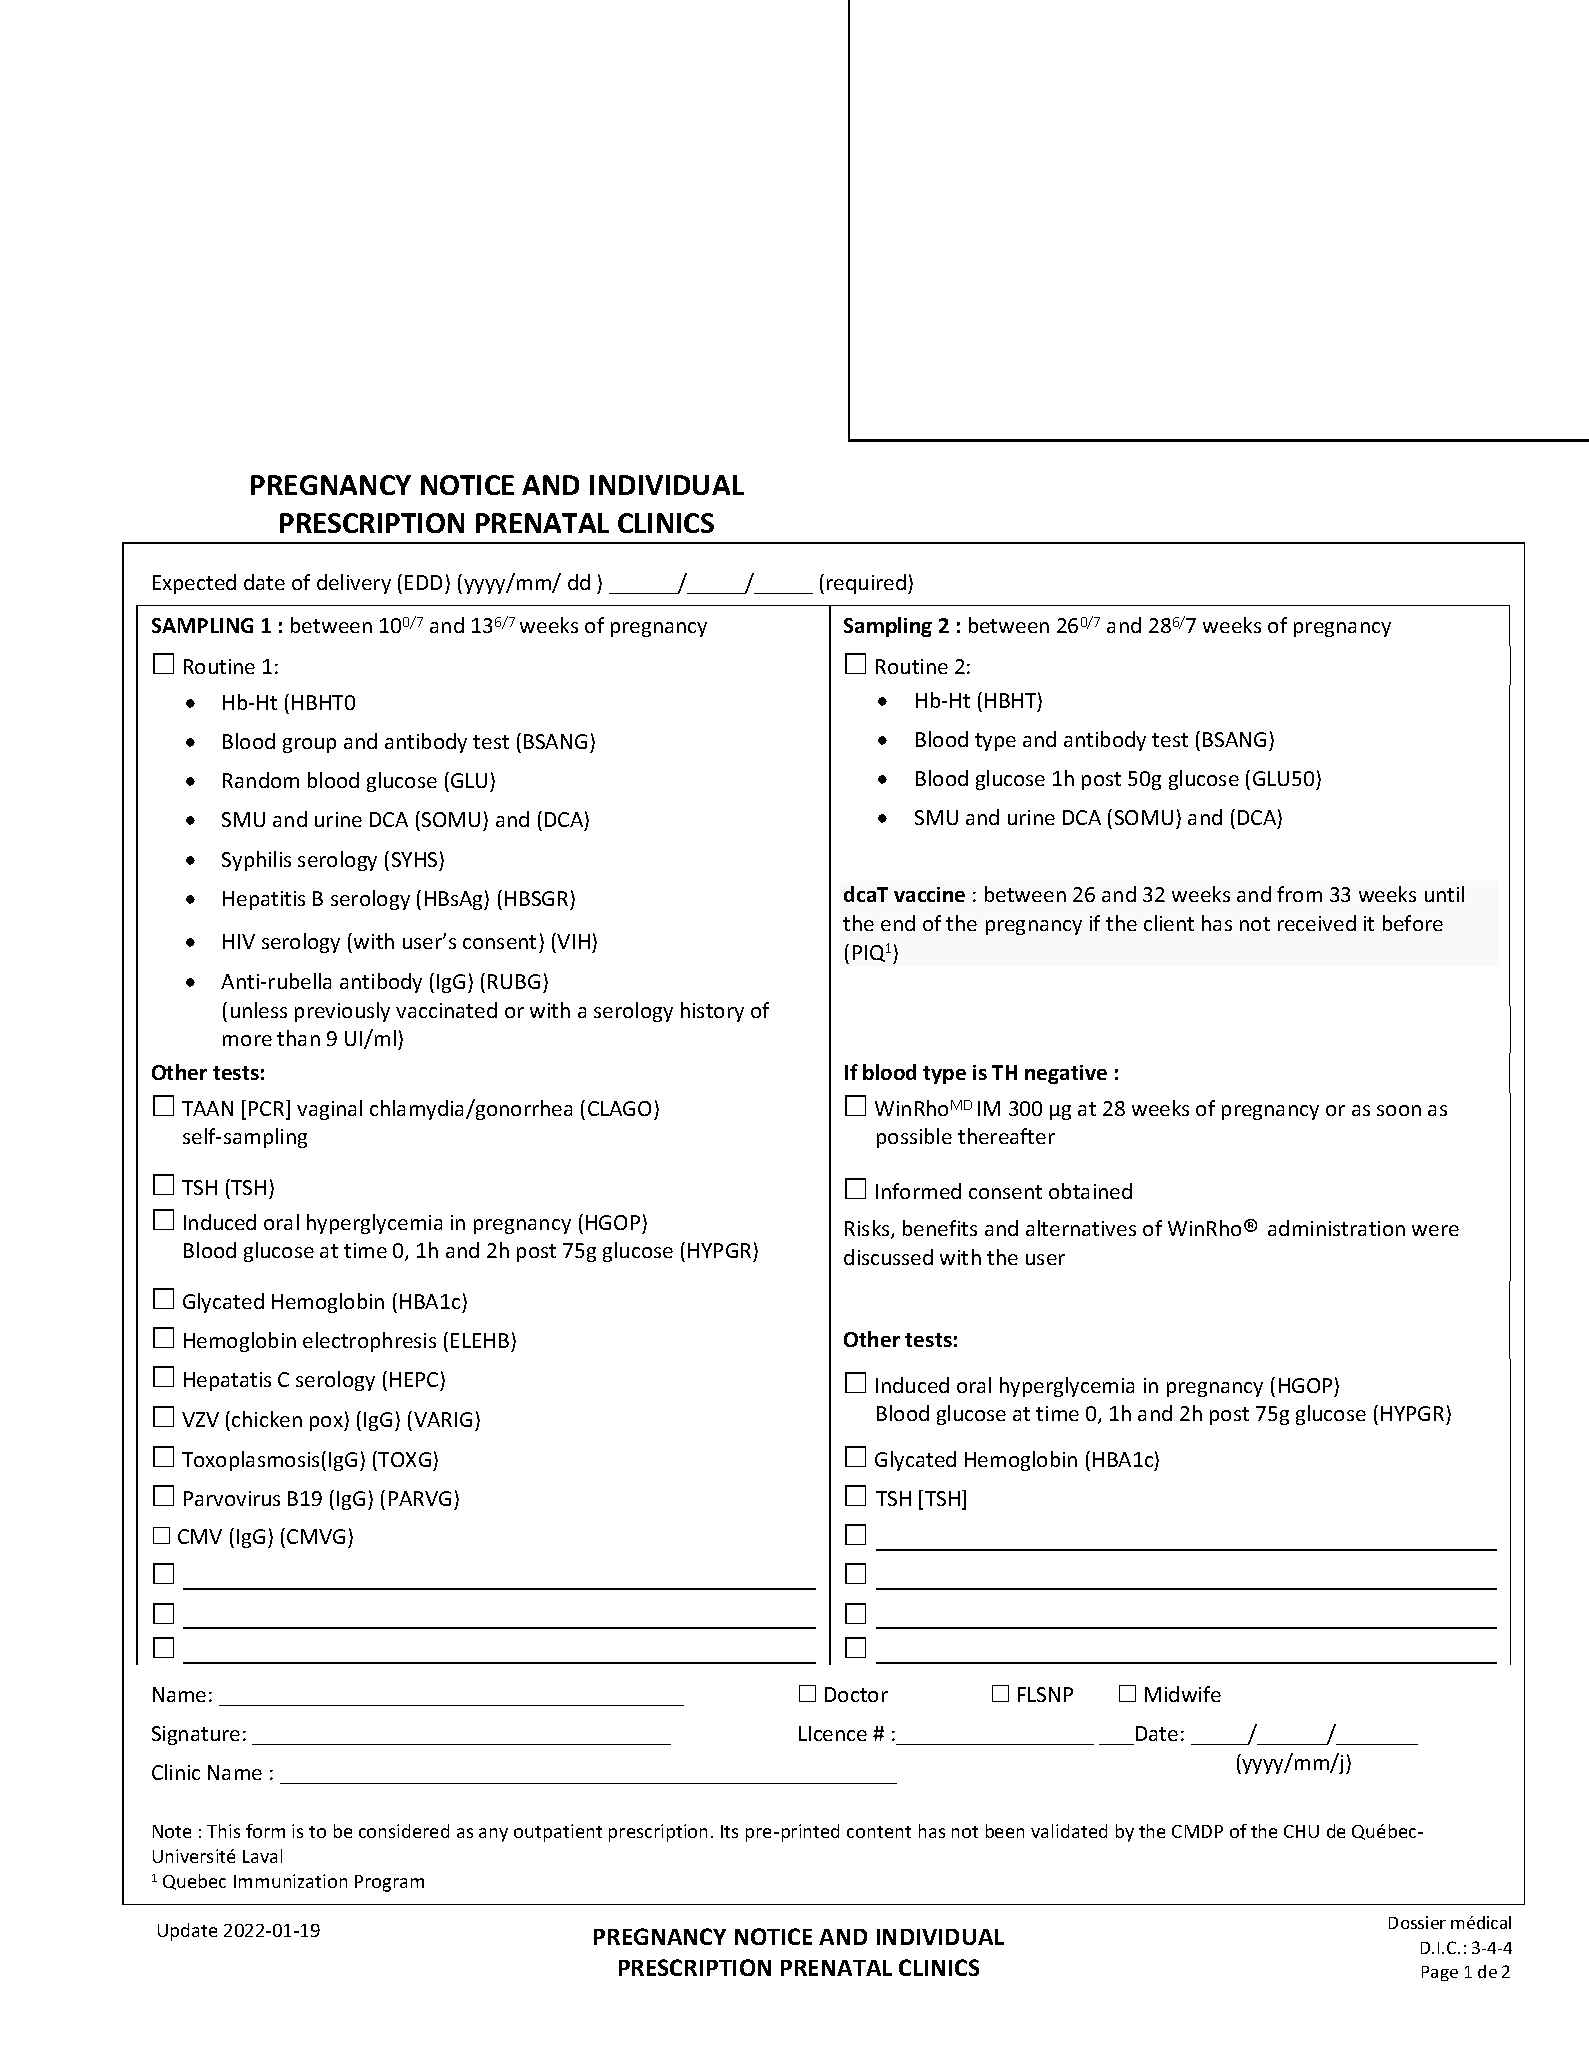 Image resolution: width=1589 pixels, height=2056 pixels. What do you see at coordinates (1417, 1922) in the screenshot?
I see `Dossier` at bounding box center [1417, 1922].
